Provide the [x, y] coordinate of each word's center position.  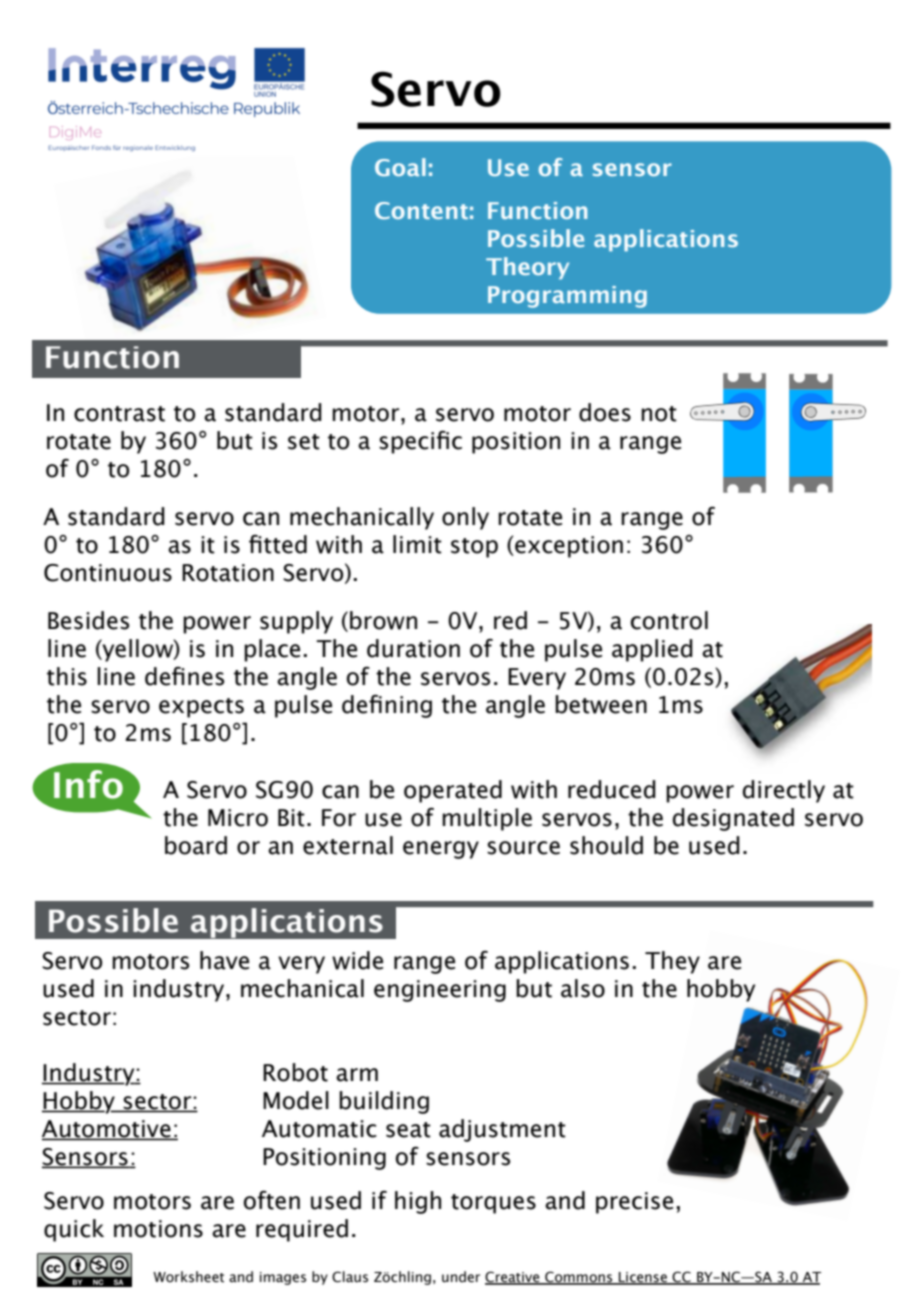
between [601, 704]
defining [387, 706]
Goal [400, 167]
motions [158, 1229]
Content [421, 210]
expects [201, 708]
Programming [567, 297]
